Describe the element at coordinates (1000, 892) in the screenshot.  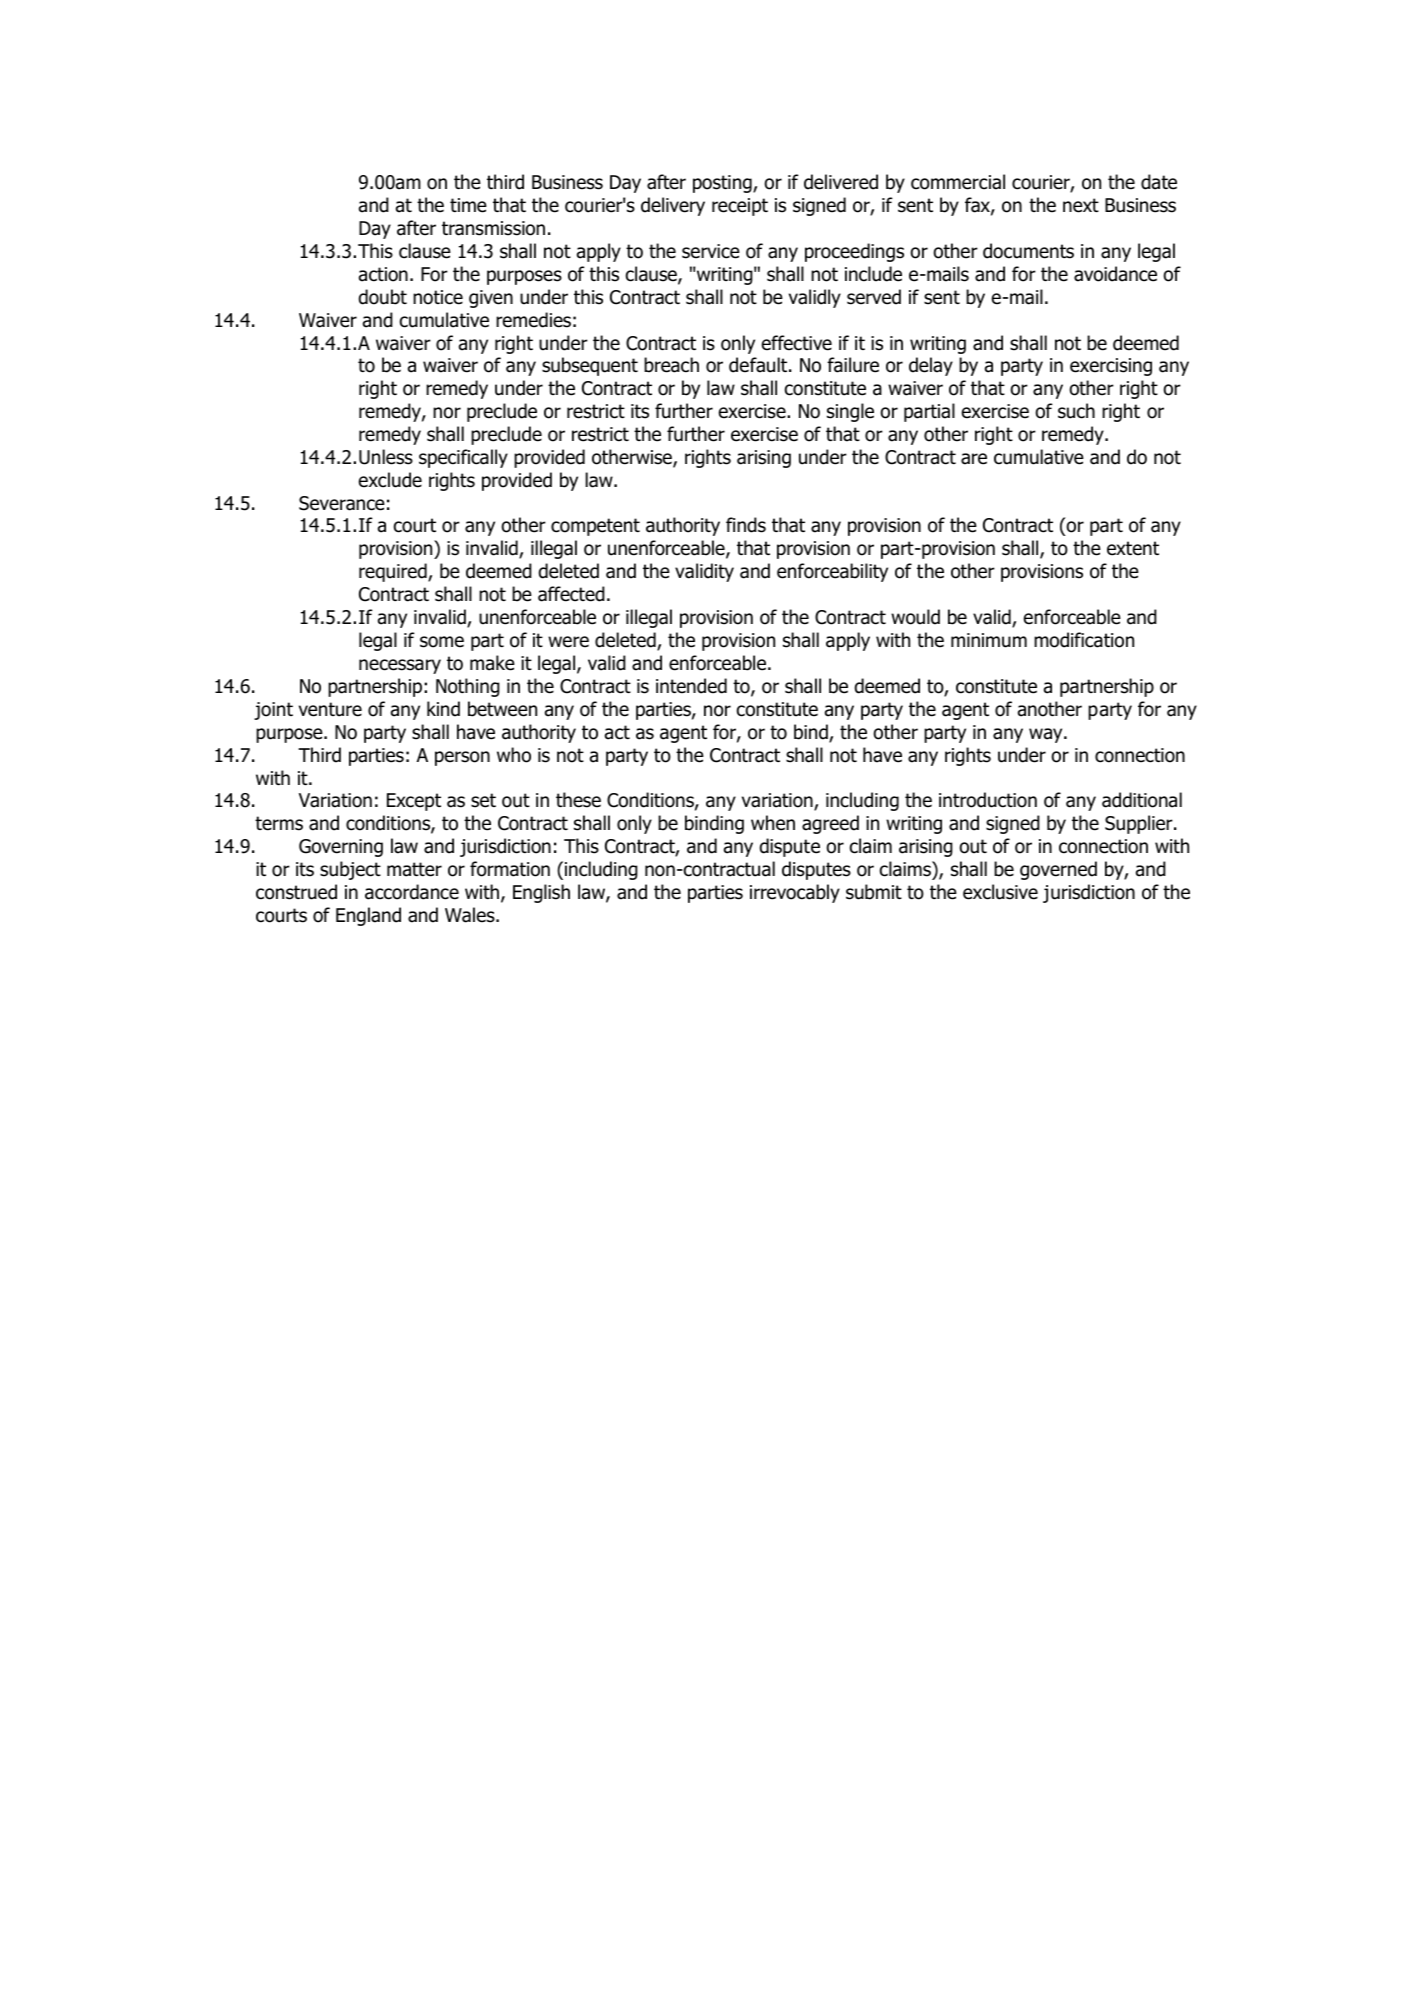
I see `exclusive` at that location.
